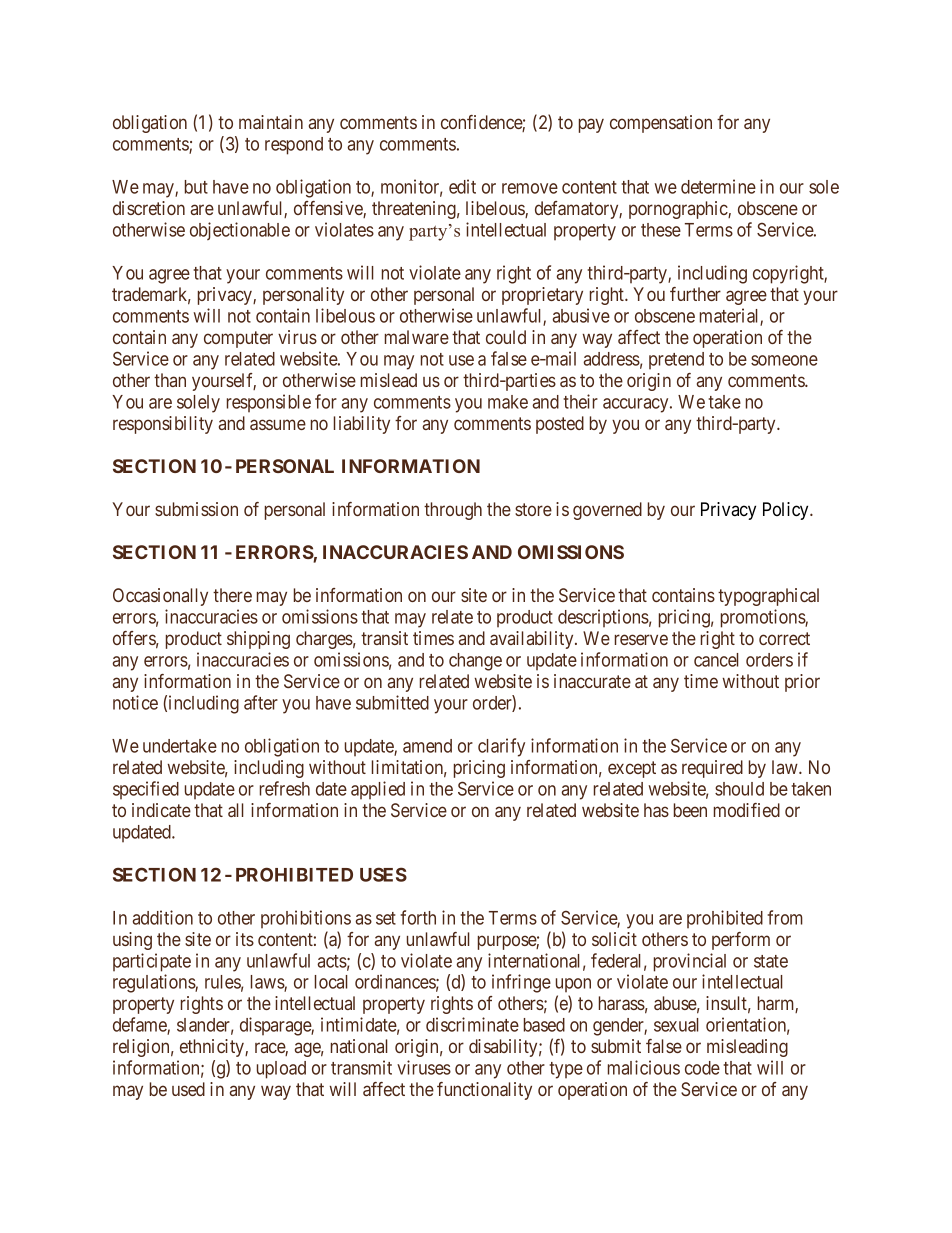  I want to click on used, so click(188, 1089).
